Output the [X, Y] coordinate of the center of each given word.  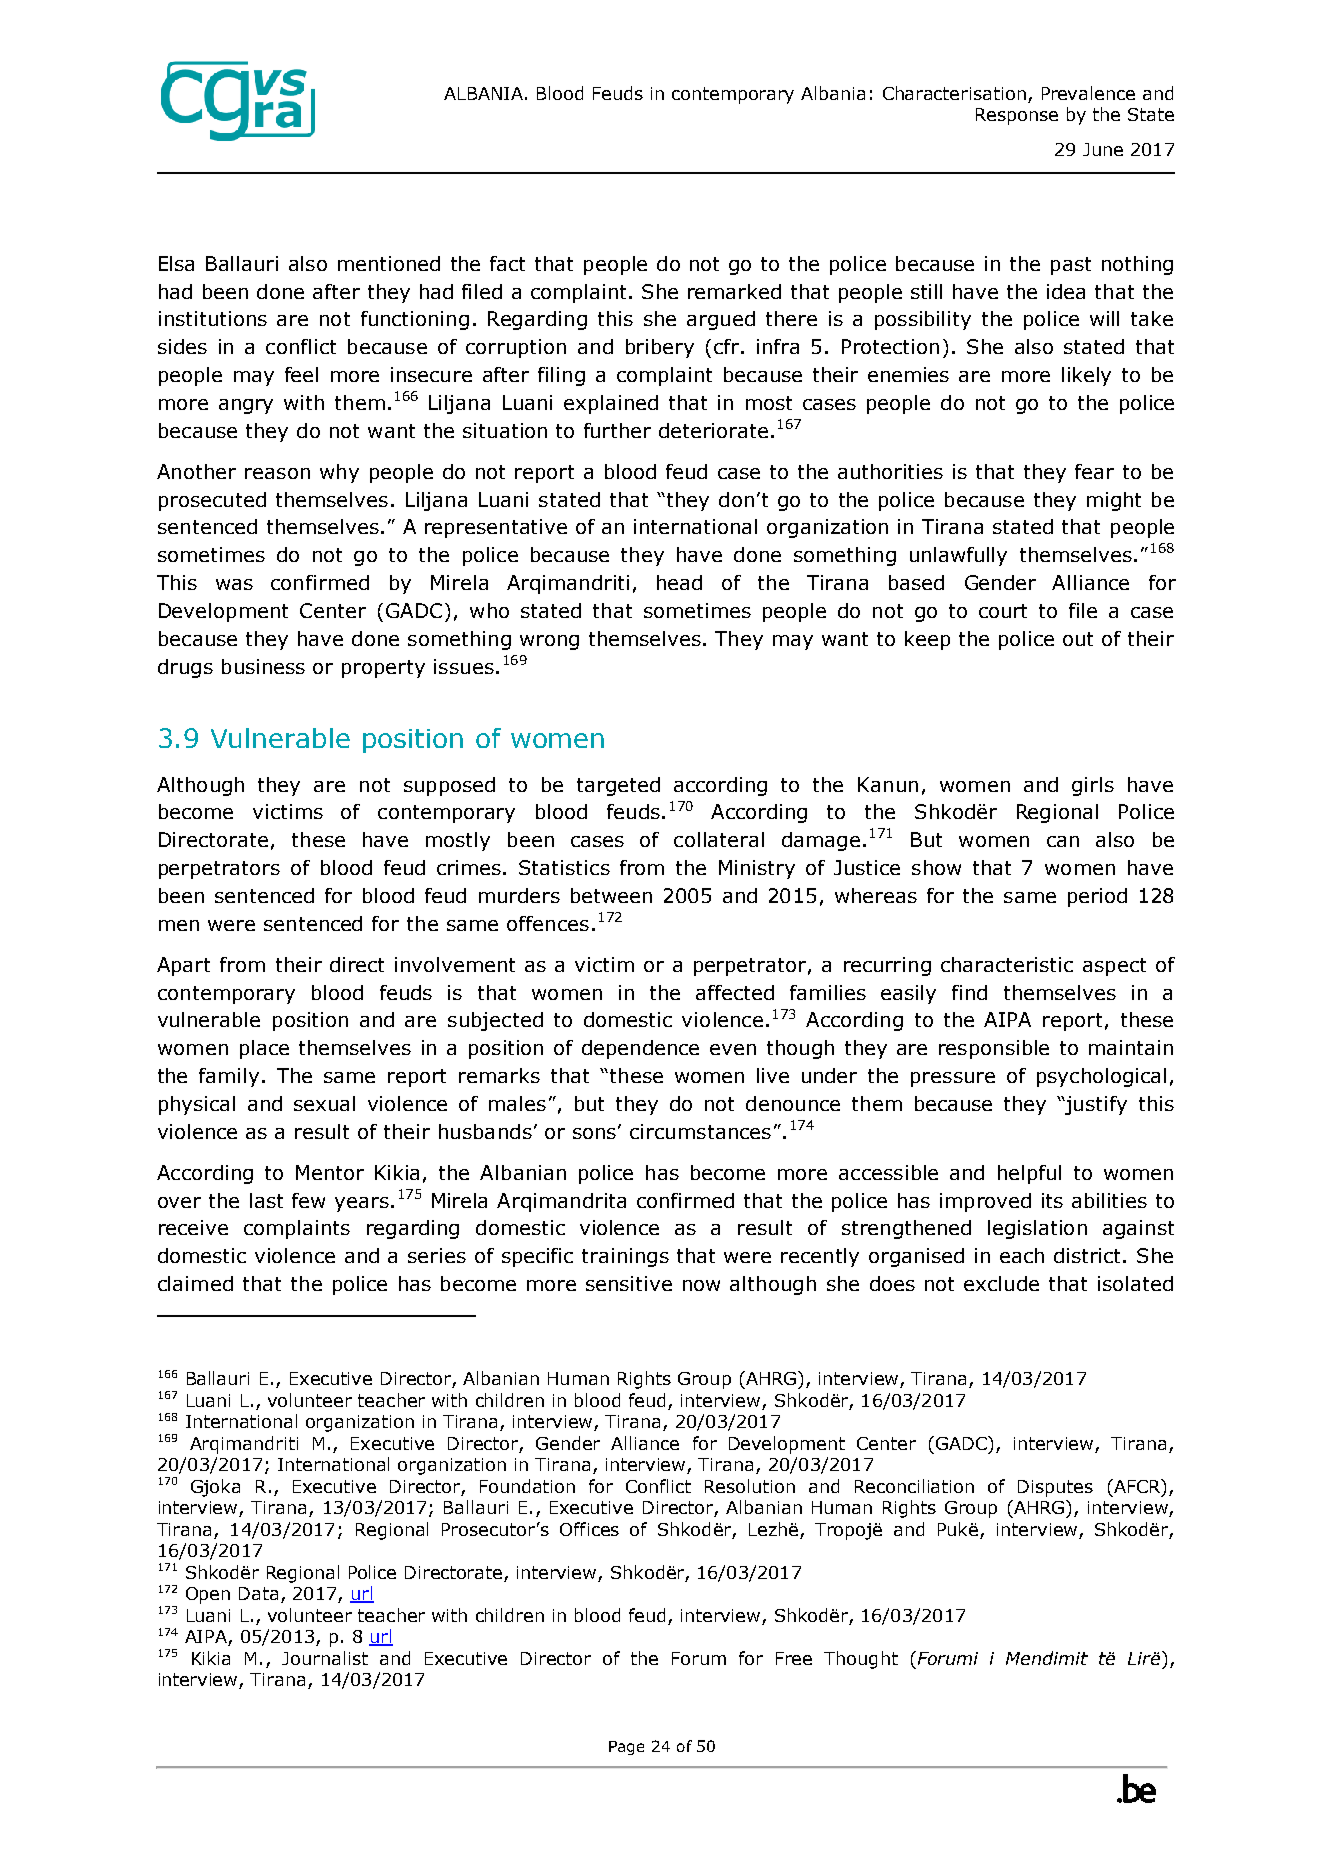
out [1078, 639]
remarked [734, 291]
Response [1017, 116]
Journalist [325, 1658]
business [263, 666]
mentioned [389, 263]
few [308, 1200]
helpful [1029, 1174]
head [679, 582]
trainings [625, 1257]
